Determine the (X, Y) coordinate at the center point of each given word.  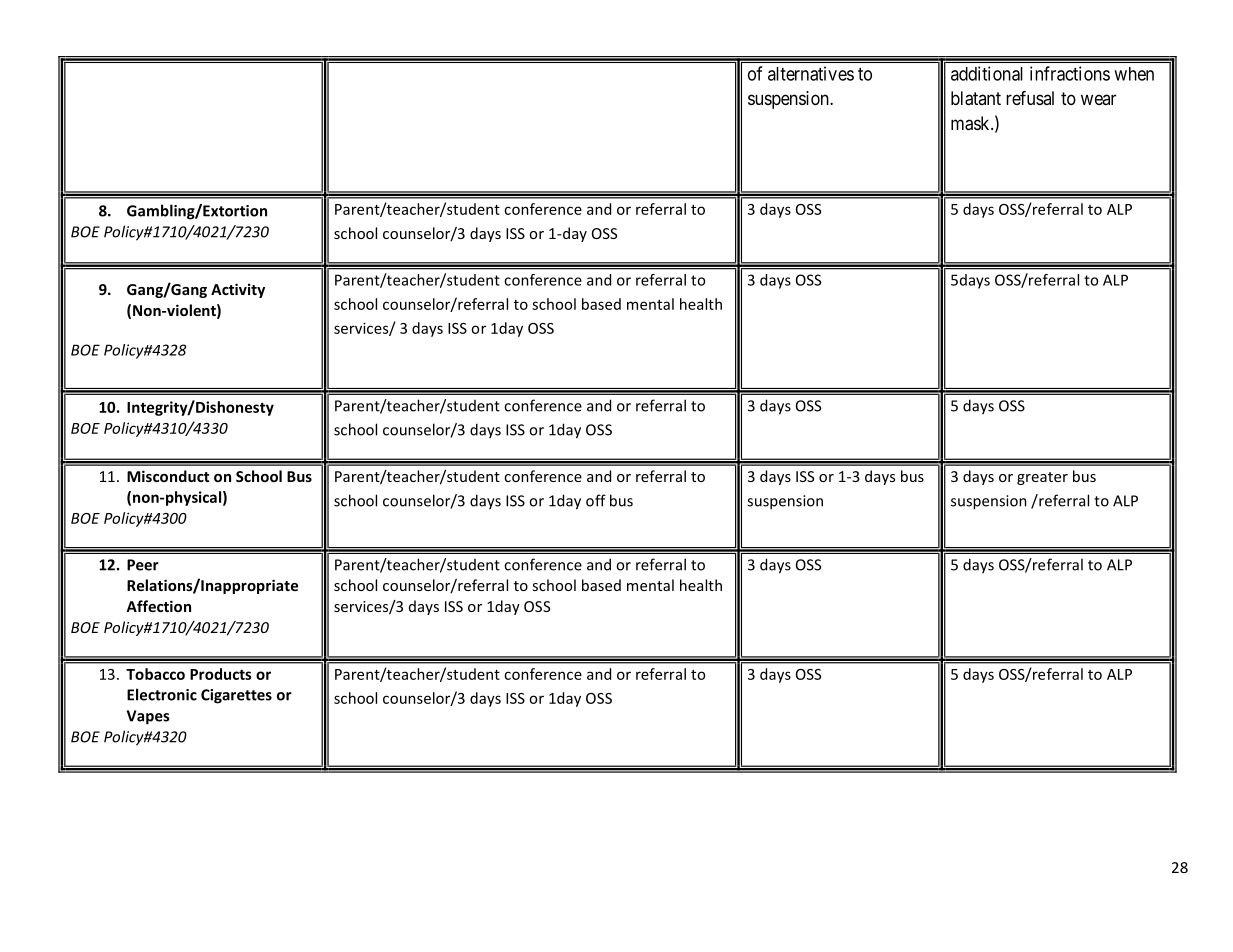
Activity (238, 290)
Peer (143, 565)
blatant (976, 98)
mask (971, 123)
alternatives (811, 73)
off (596, 500)
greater (1042, 478)
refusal (1030, 98)
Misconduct (168, 476)
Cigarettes (236, 696)
